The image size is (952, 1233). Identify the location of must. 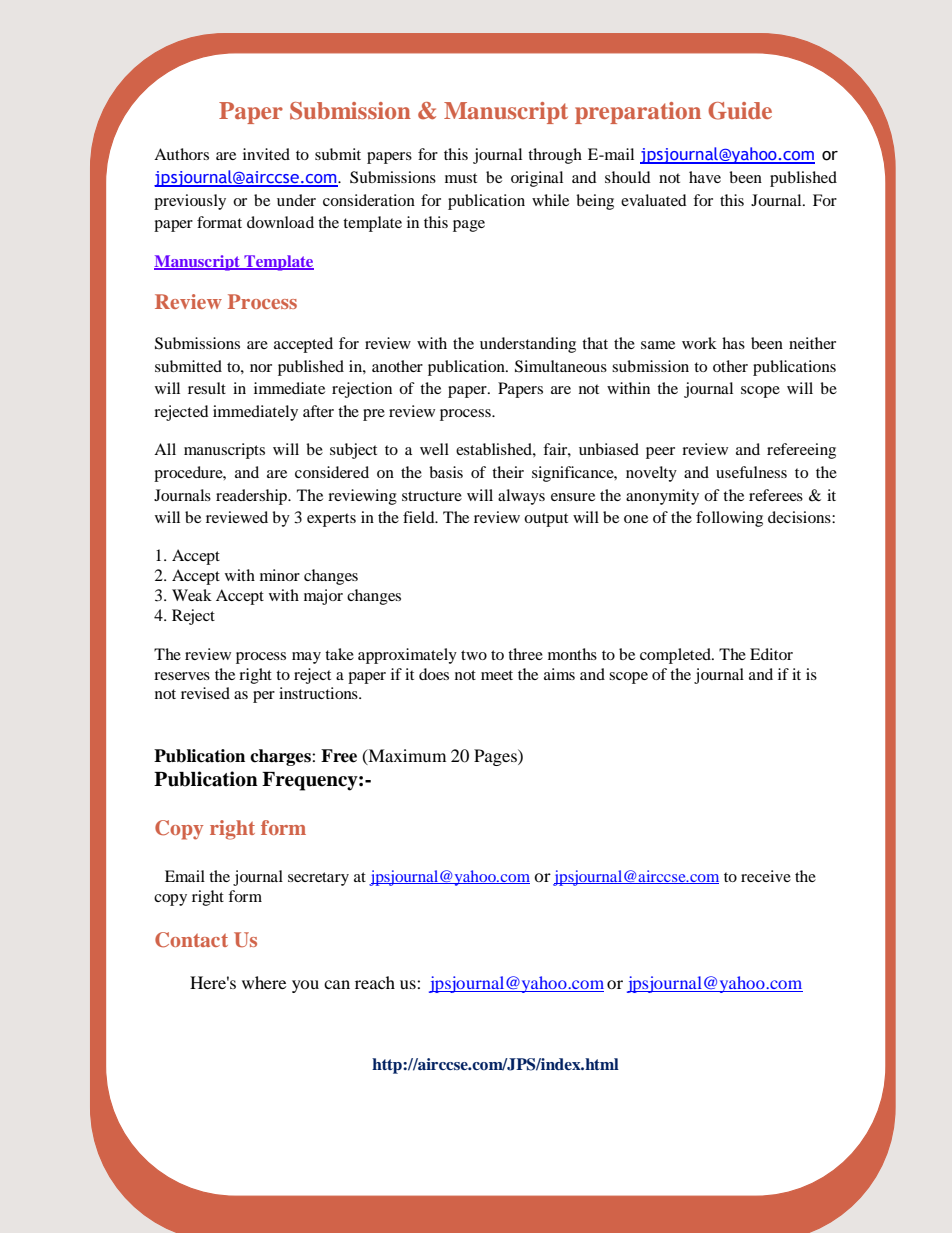
(461, 178).
